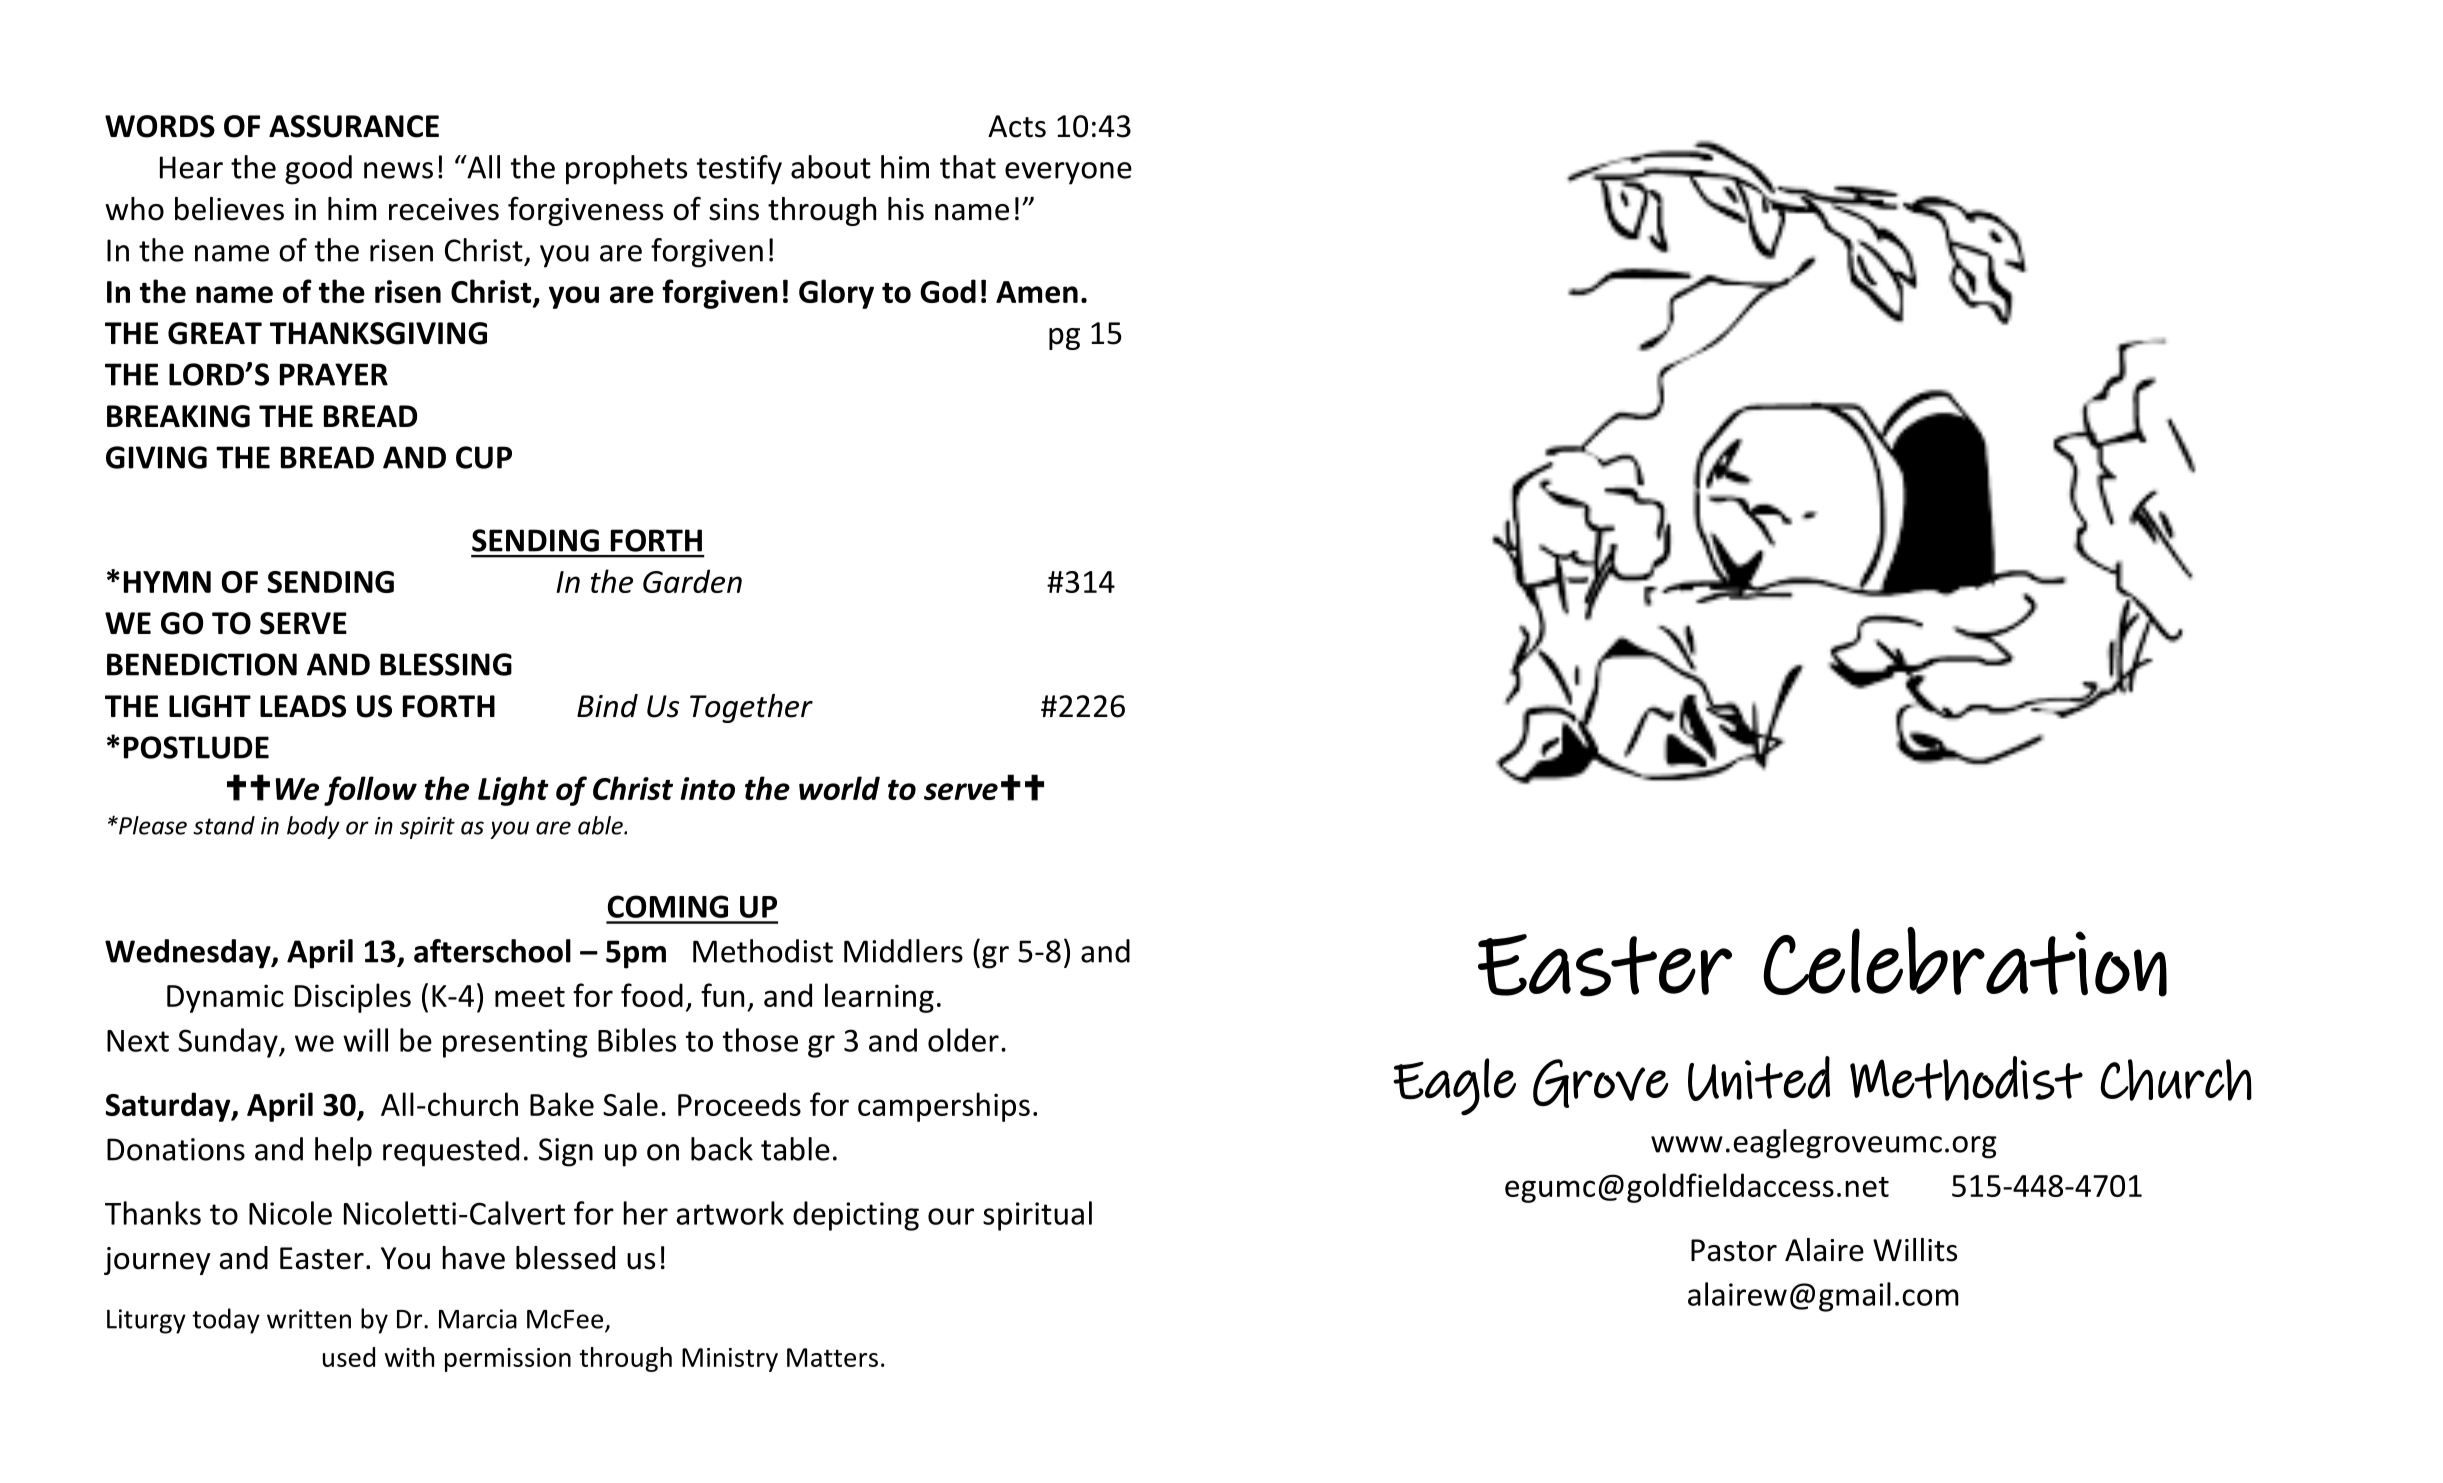 The height and width of the screenshot is (1483, 2443). Describe the element at coordinates (832, 1357) in the screenshot. I see `Matters` at that location.
